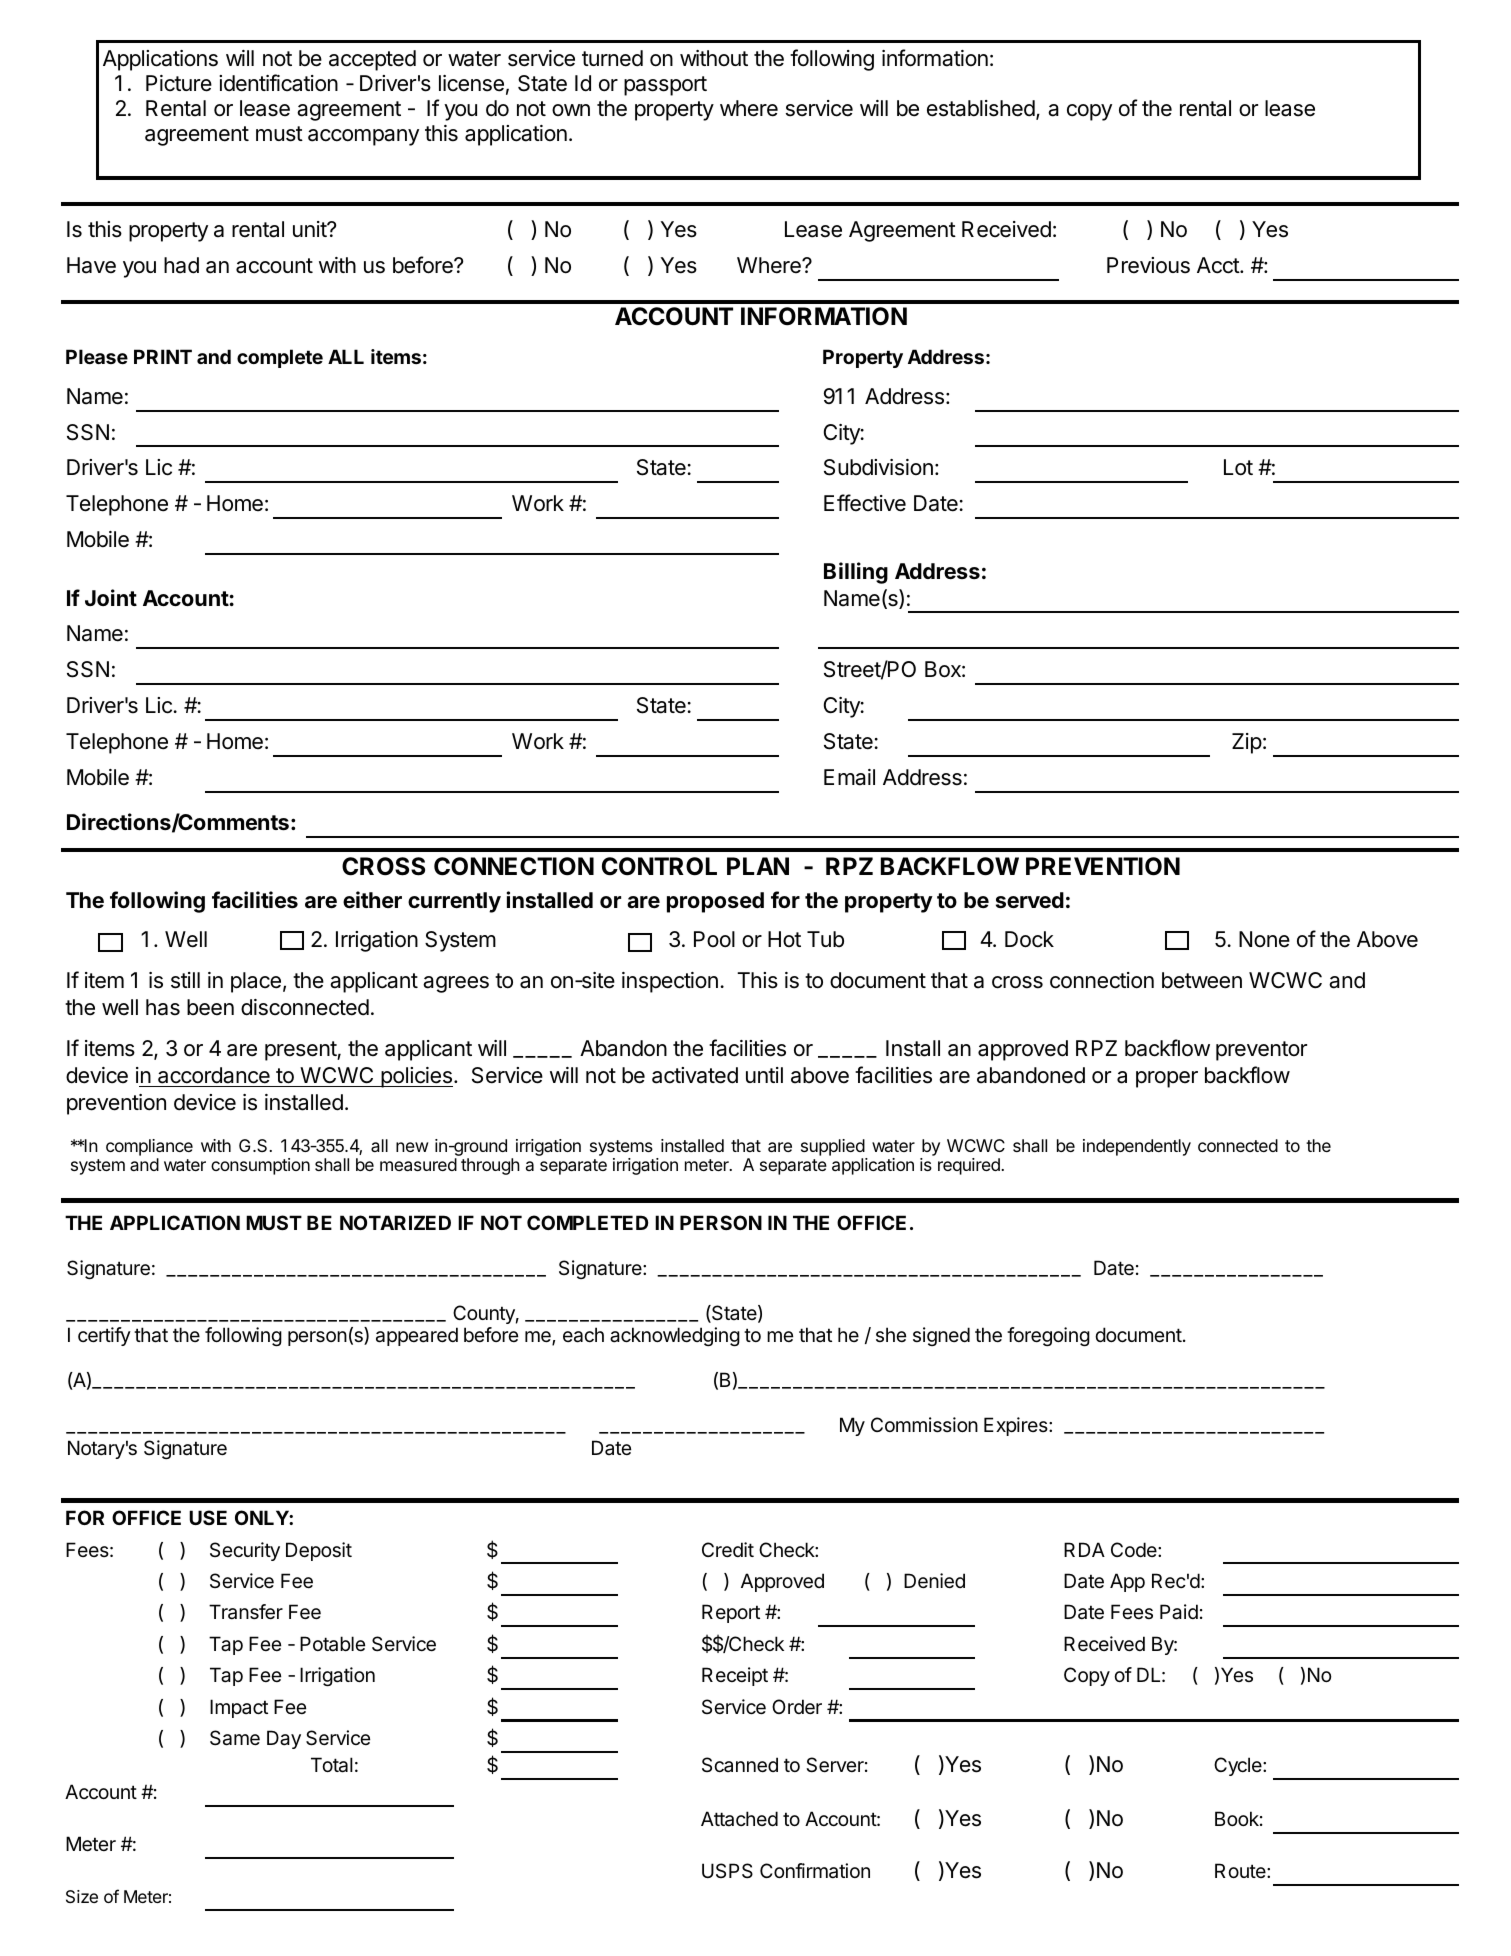  I want to click on Email, so click(849, 777).
